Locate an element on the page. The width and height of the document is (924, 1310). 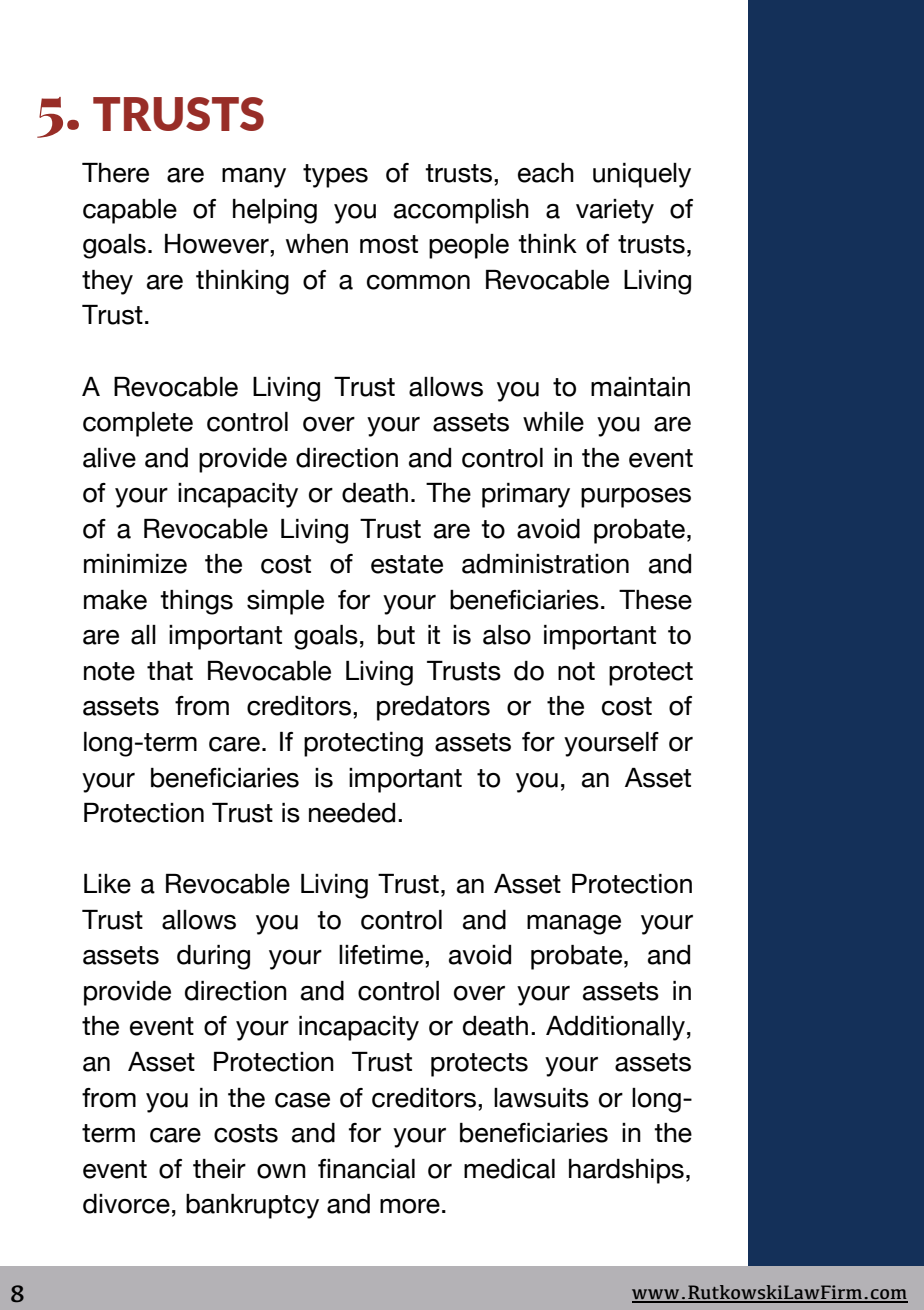
their is located at coordinates (219, 1169).
